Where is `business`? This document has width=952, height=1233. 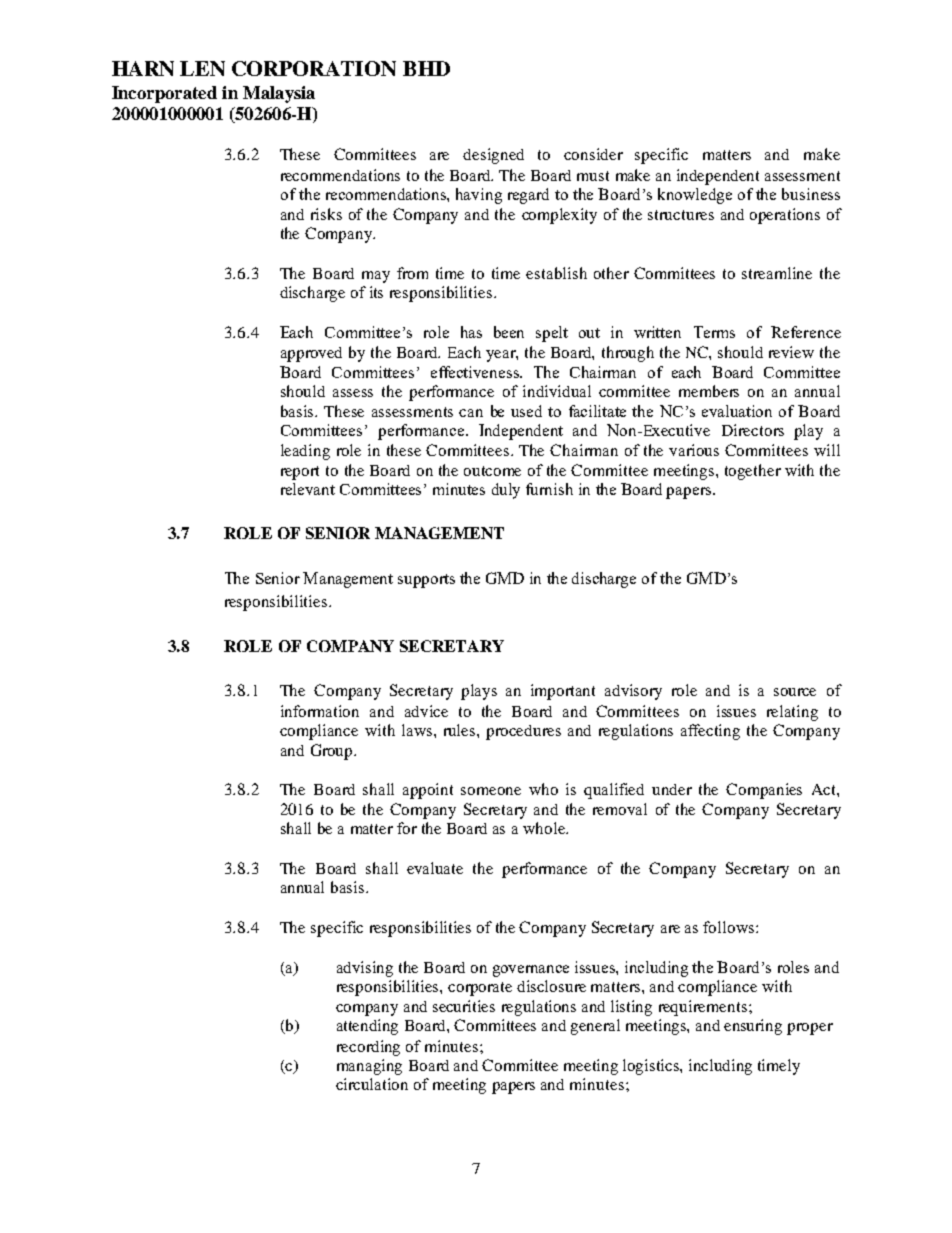 business is located at coordinates (811, 194).
